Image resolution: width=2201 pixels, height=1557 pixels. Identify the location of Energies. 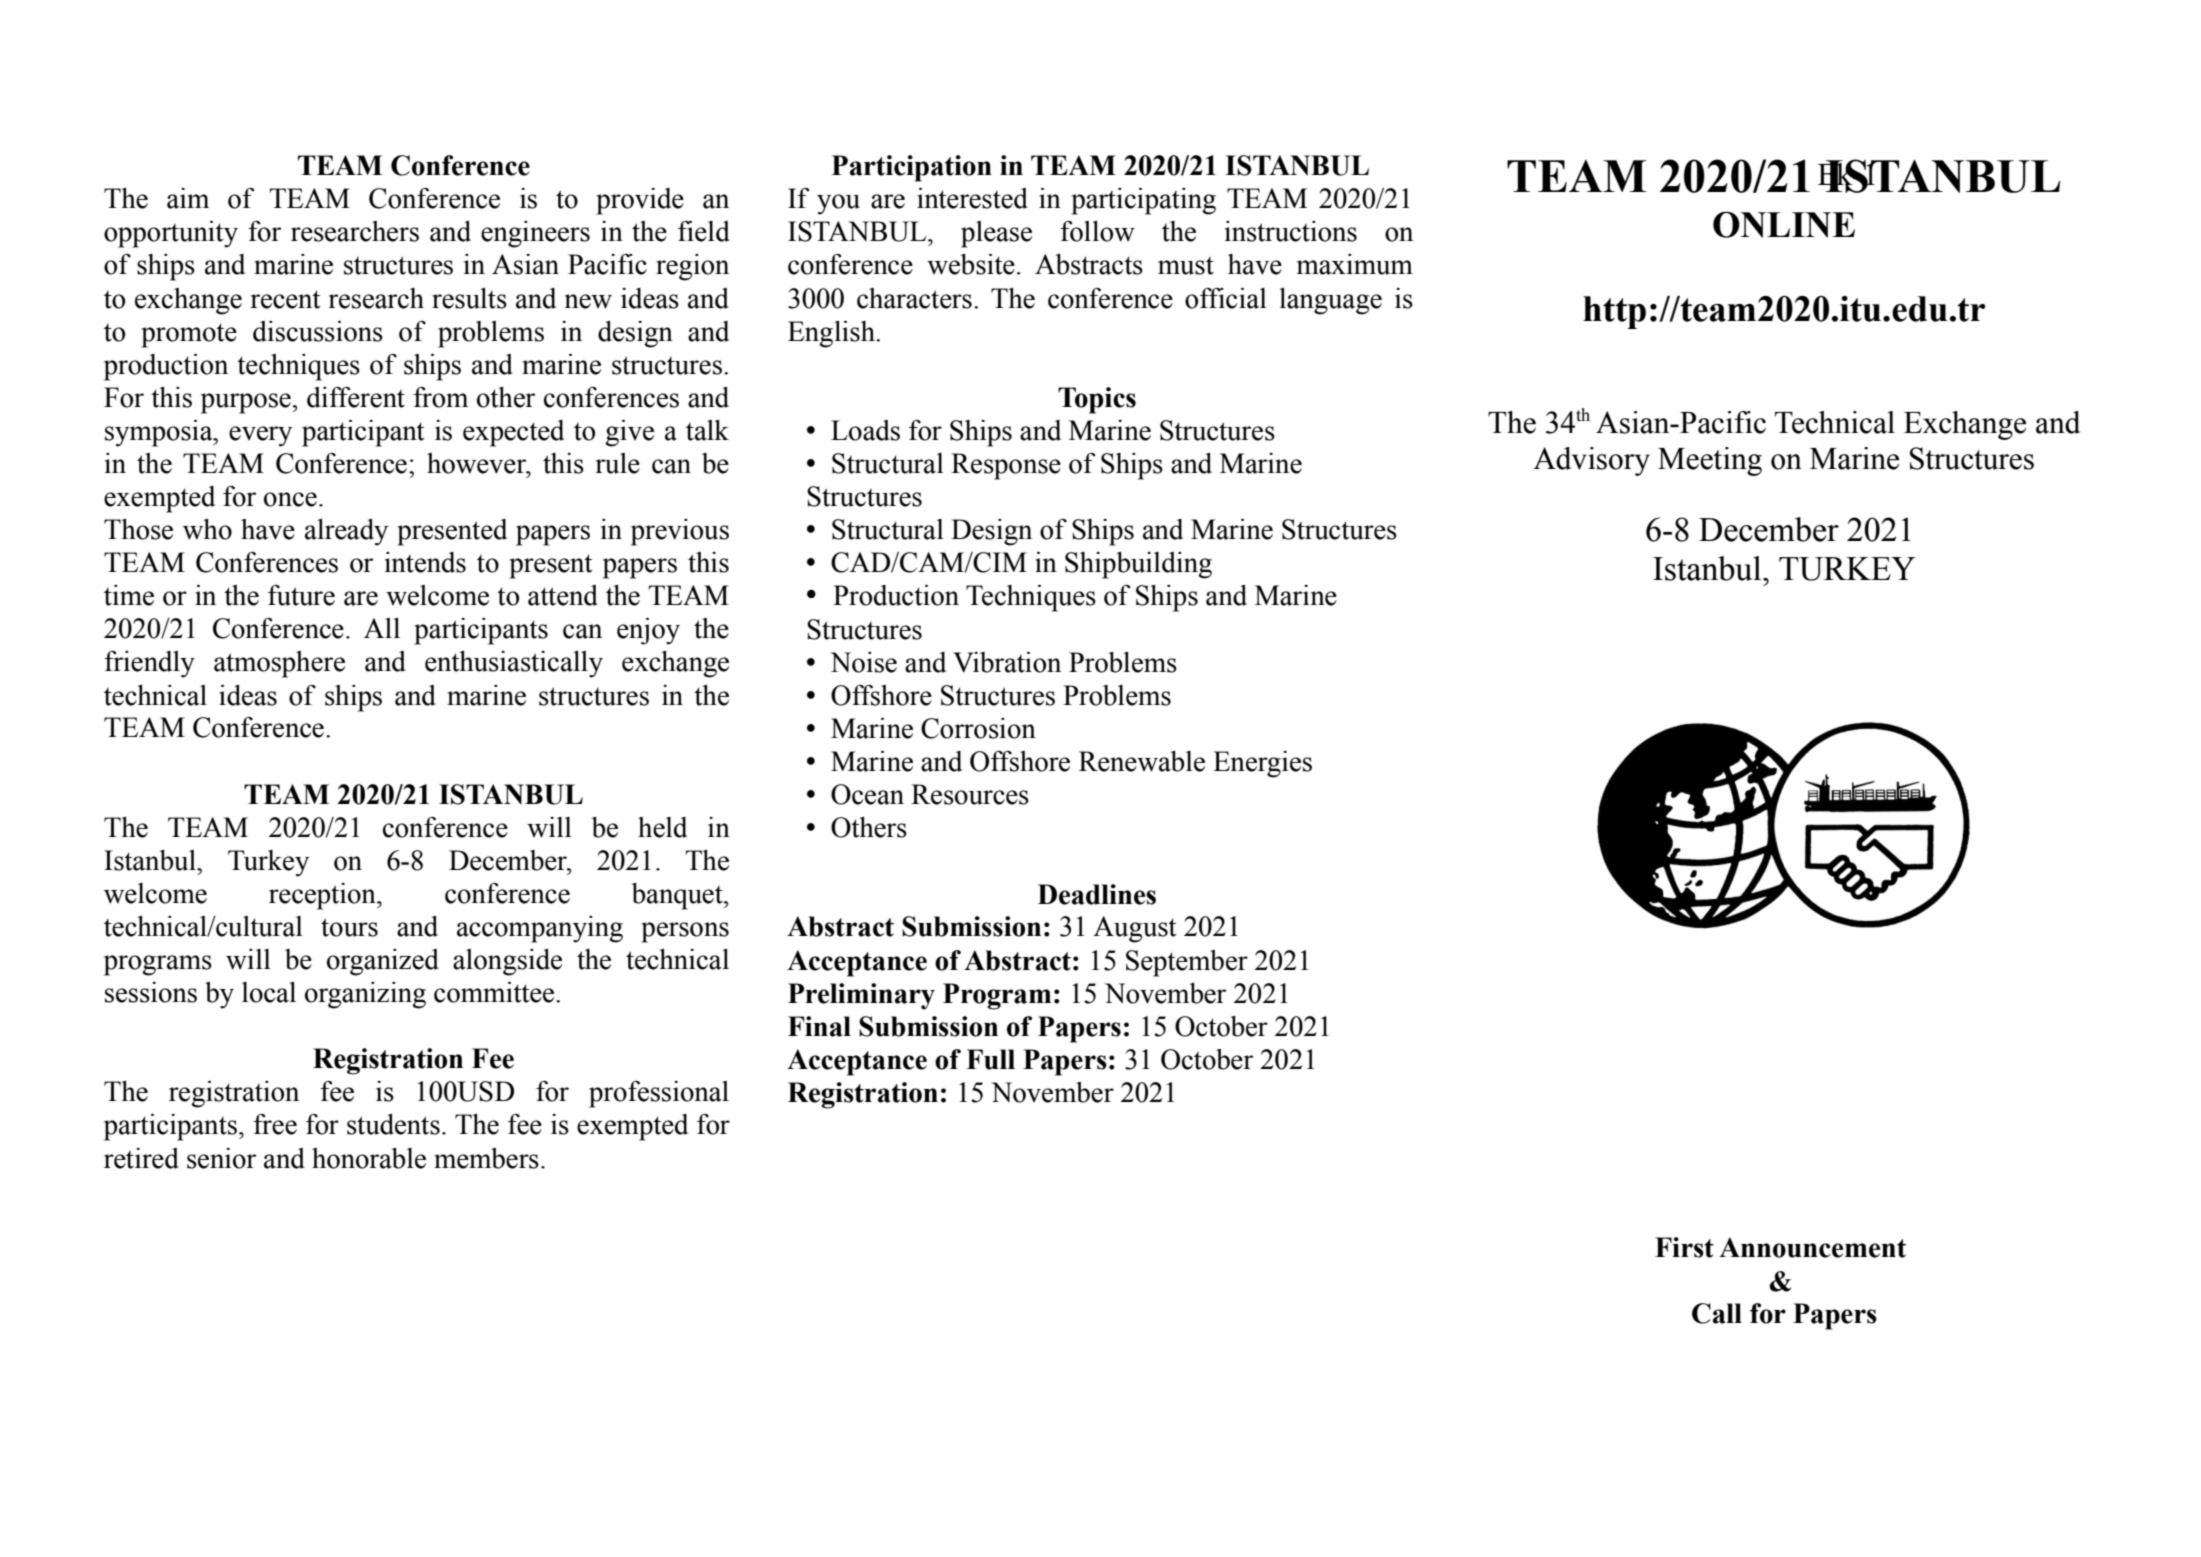
(1262, 764).
